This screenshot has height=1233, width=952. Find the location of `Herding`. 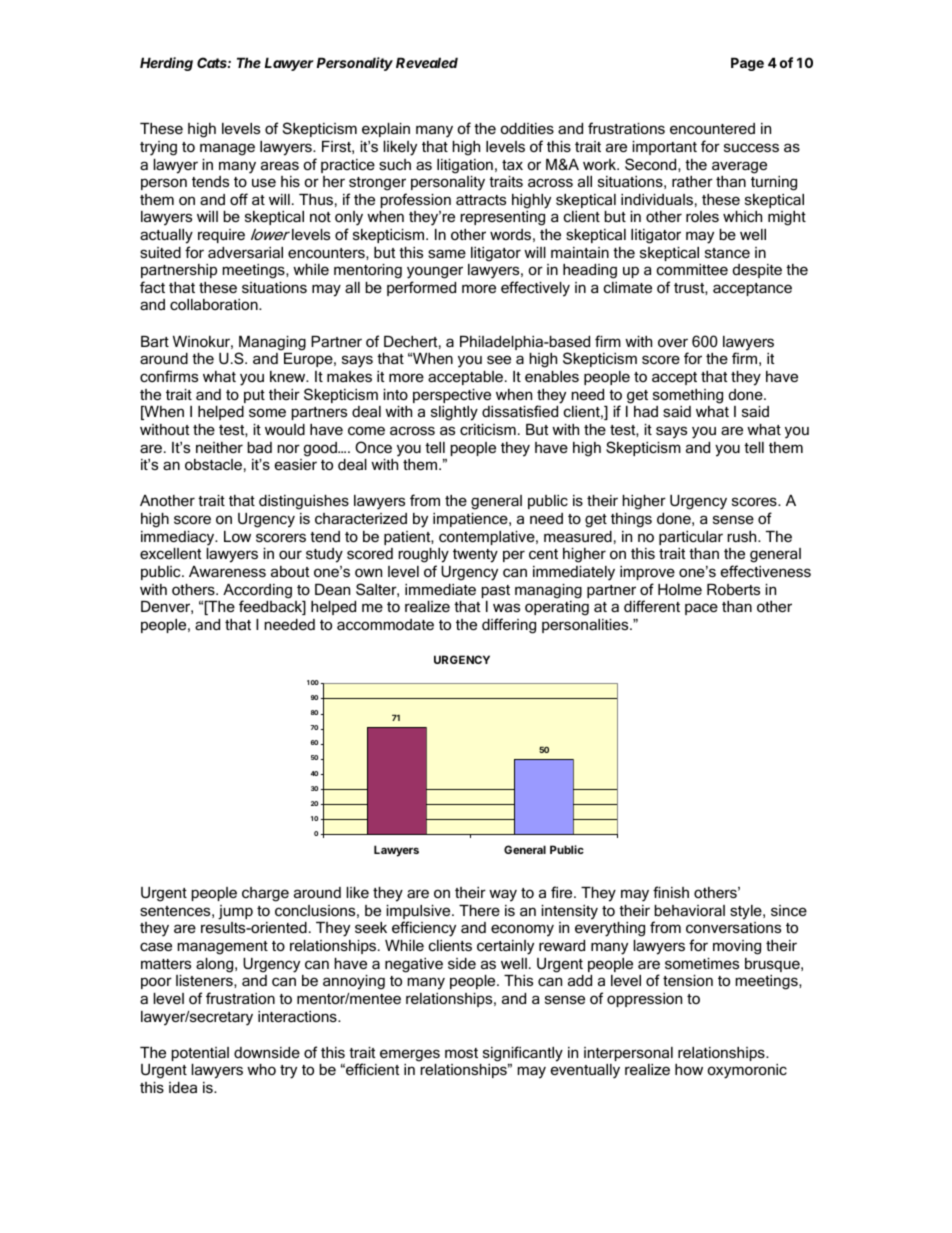

Herding is located at coordinates (166, 64).
